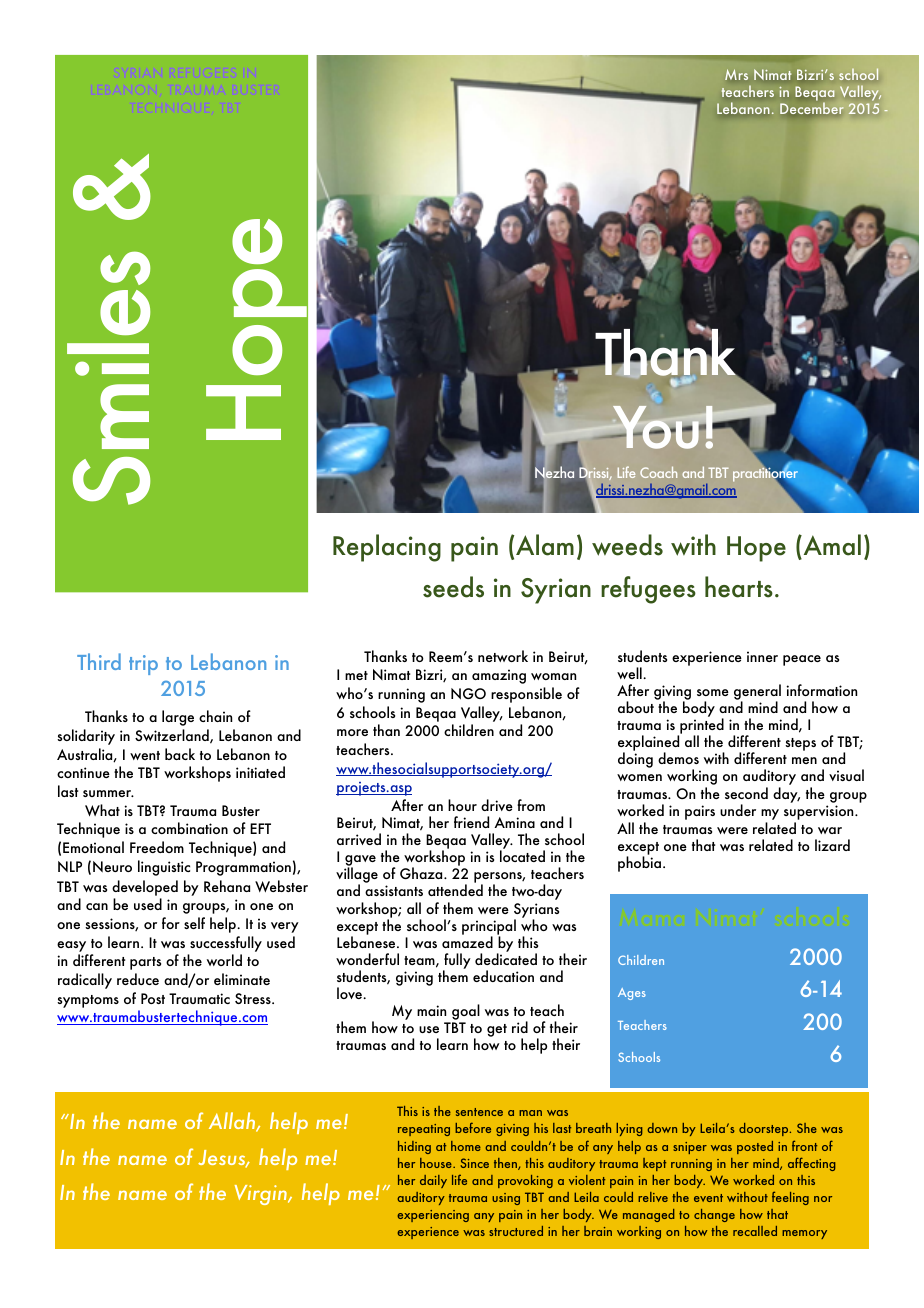 Image resolution: width=924 pixels, height=1308 pixels. What do you see at coordinates (503, 656) in the image?
I see `network` at bounding box center [503, 656].
